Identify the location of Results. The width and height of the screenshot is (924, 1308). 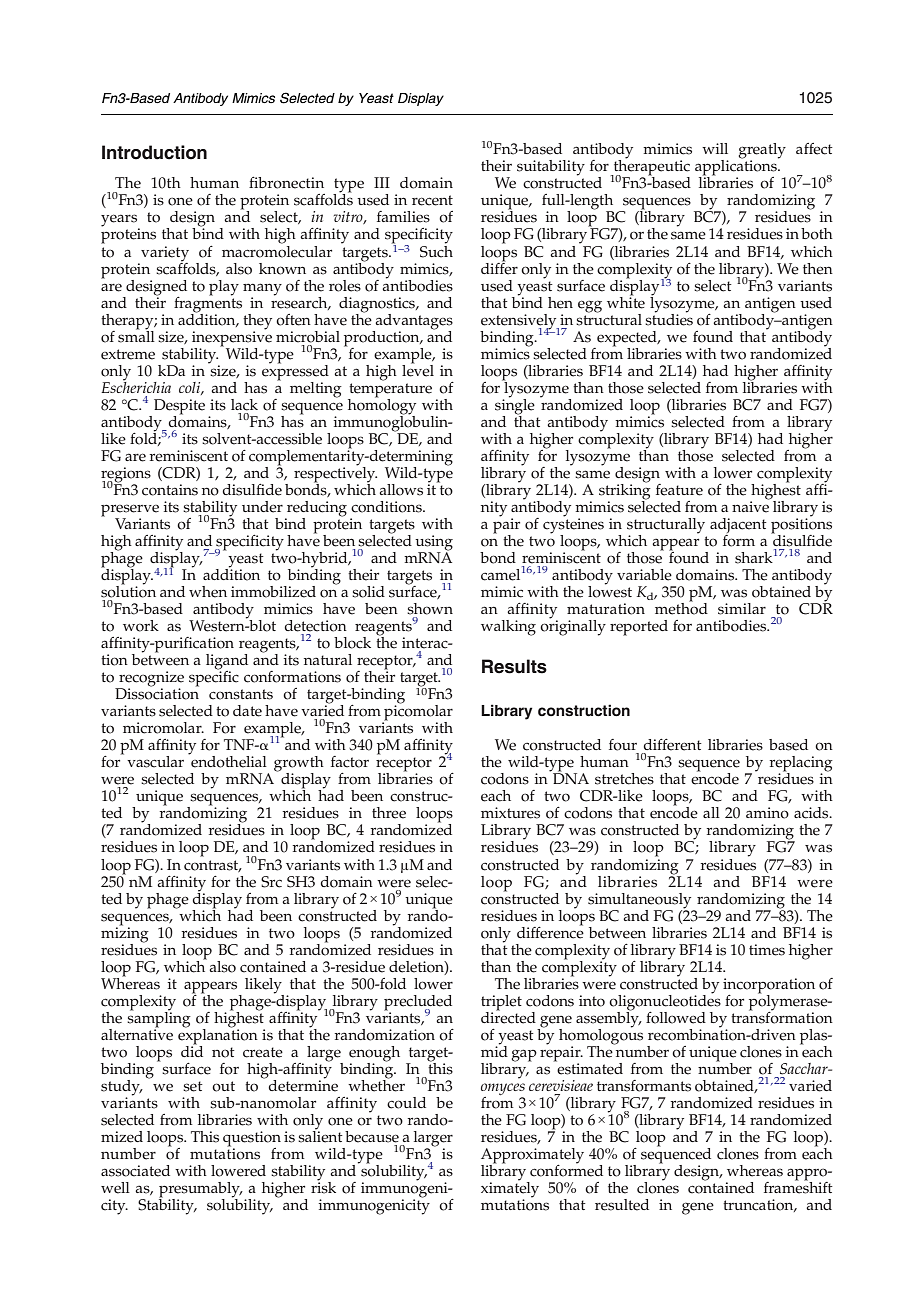
(514, 666).
